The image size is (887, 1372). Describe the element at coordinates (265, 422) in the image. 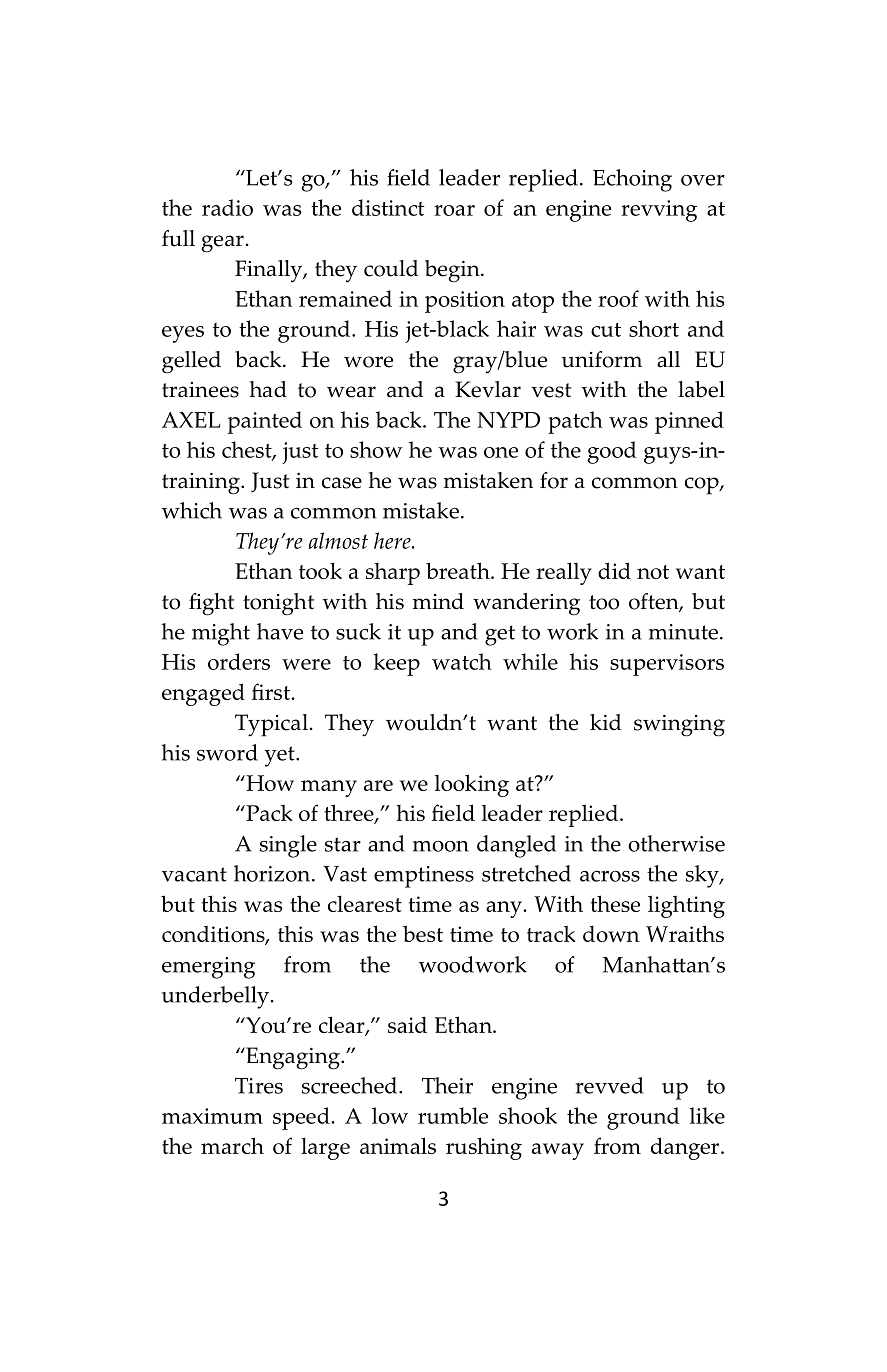

I see `painted` at that location.
